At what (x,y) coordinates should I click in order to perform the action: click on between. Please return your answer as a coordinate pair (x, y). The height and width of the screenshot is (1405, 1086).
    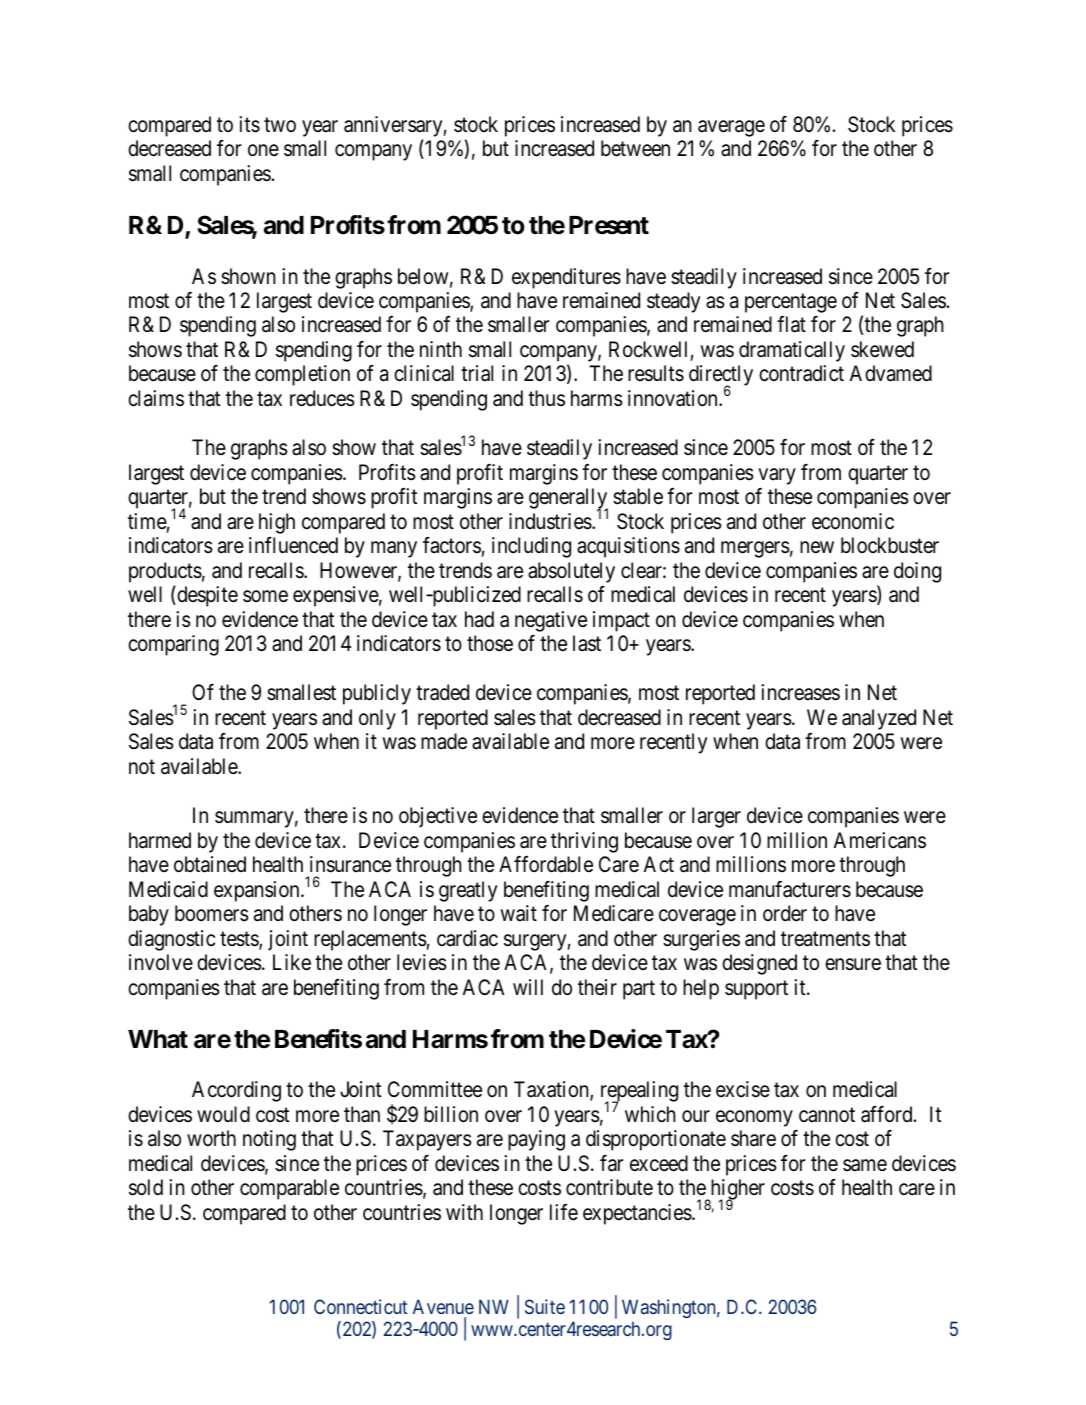
    Looking at the image, I should click on (635, 148).
